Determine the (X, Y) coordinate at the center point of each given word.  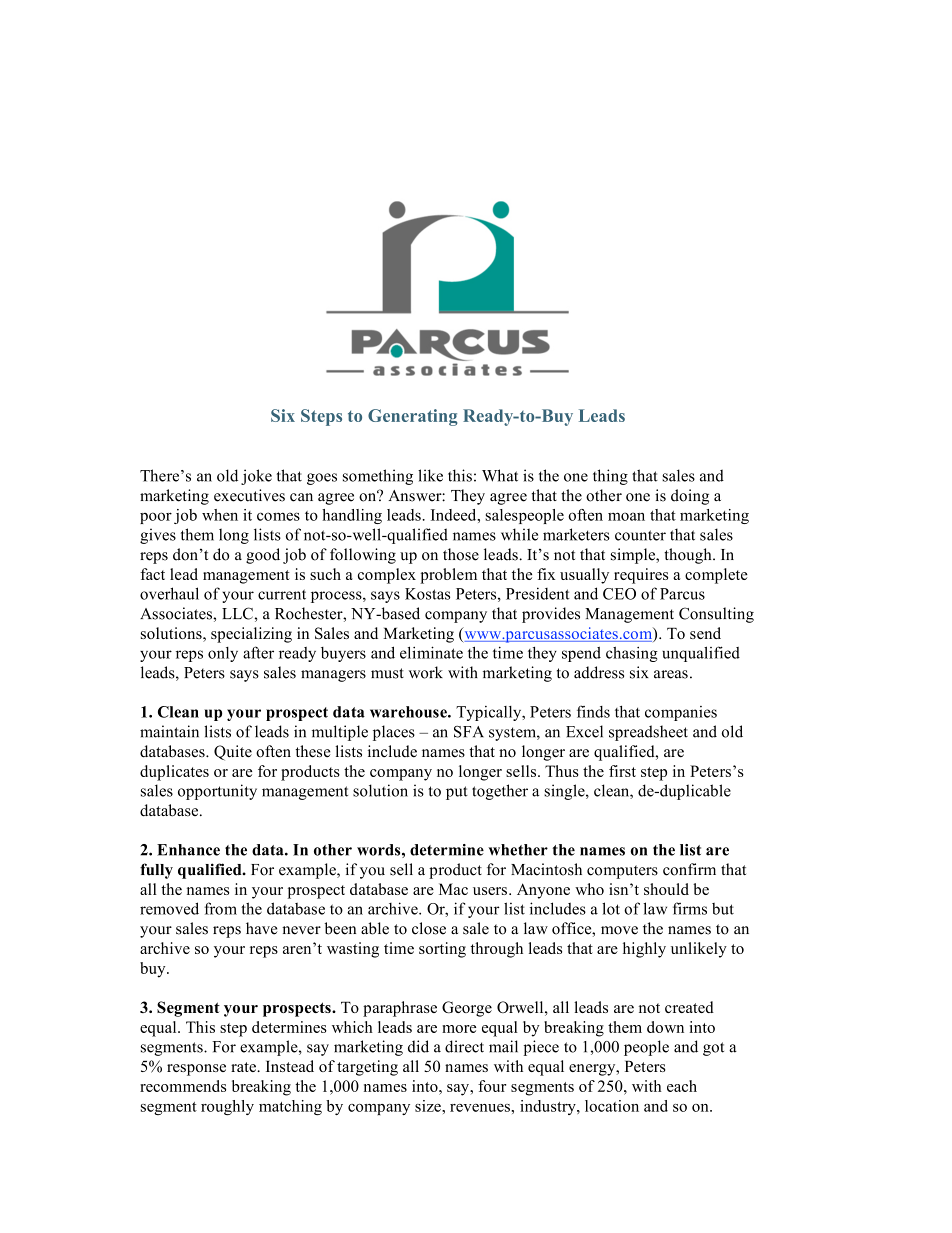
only (223, 654)
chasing (632, 654)
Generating (413, 417)
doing (690, 497)
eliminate (431, 652)
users (490, 891)
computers (622, 872)
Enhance (188, 850)
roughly (227, 1107)
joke (256, 477)
